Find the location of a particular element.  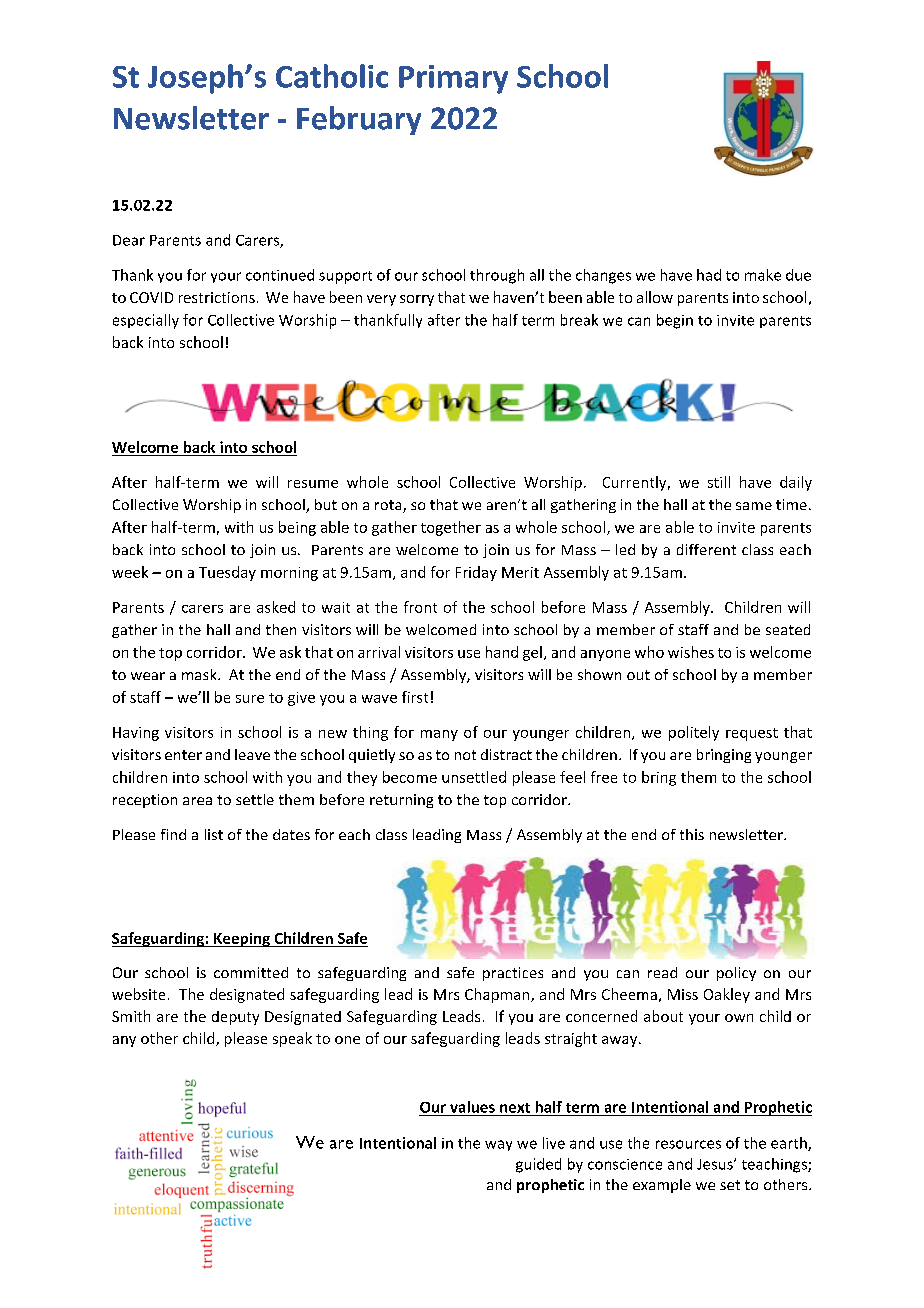

not is located at coordinates (465, 755).
